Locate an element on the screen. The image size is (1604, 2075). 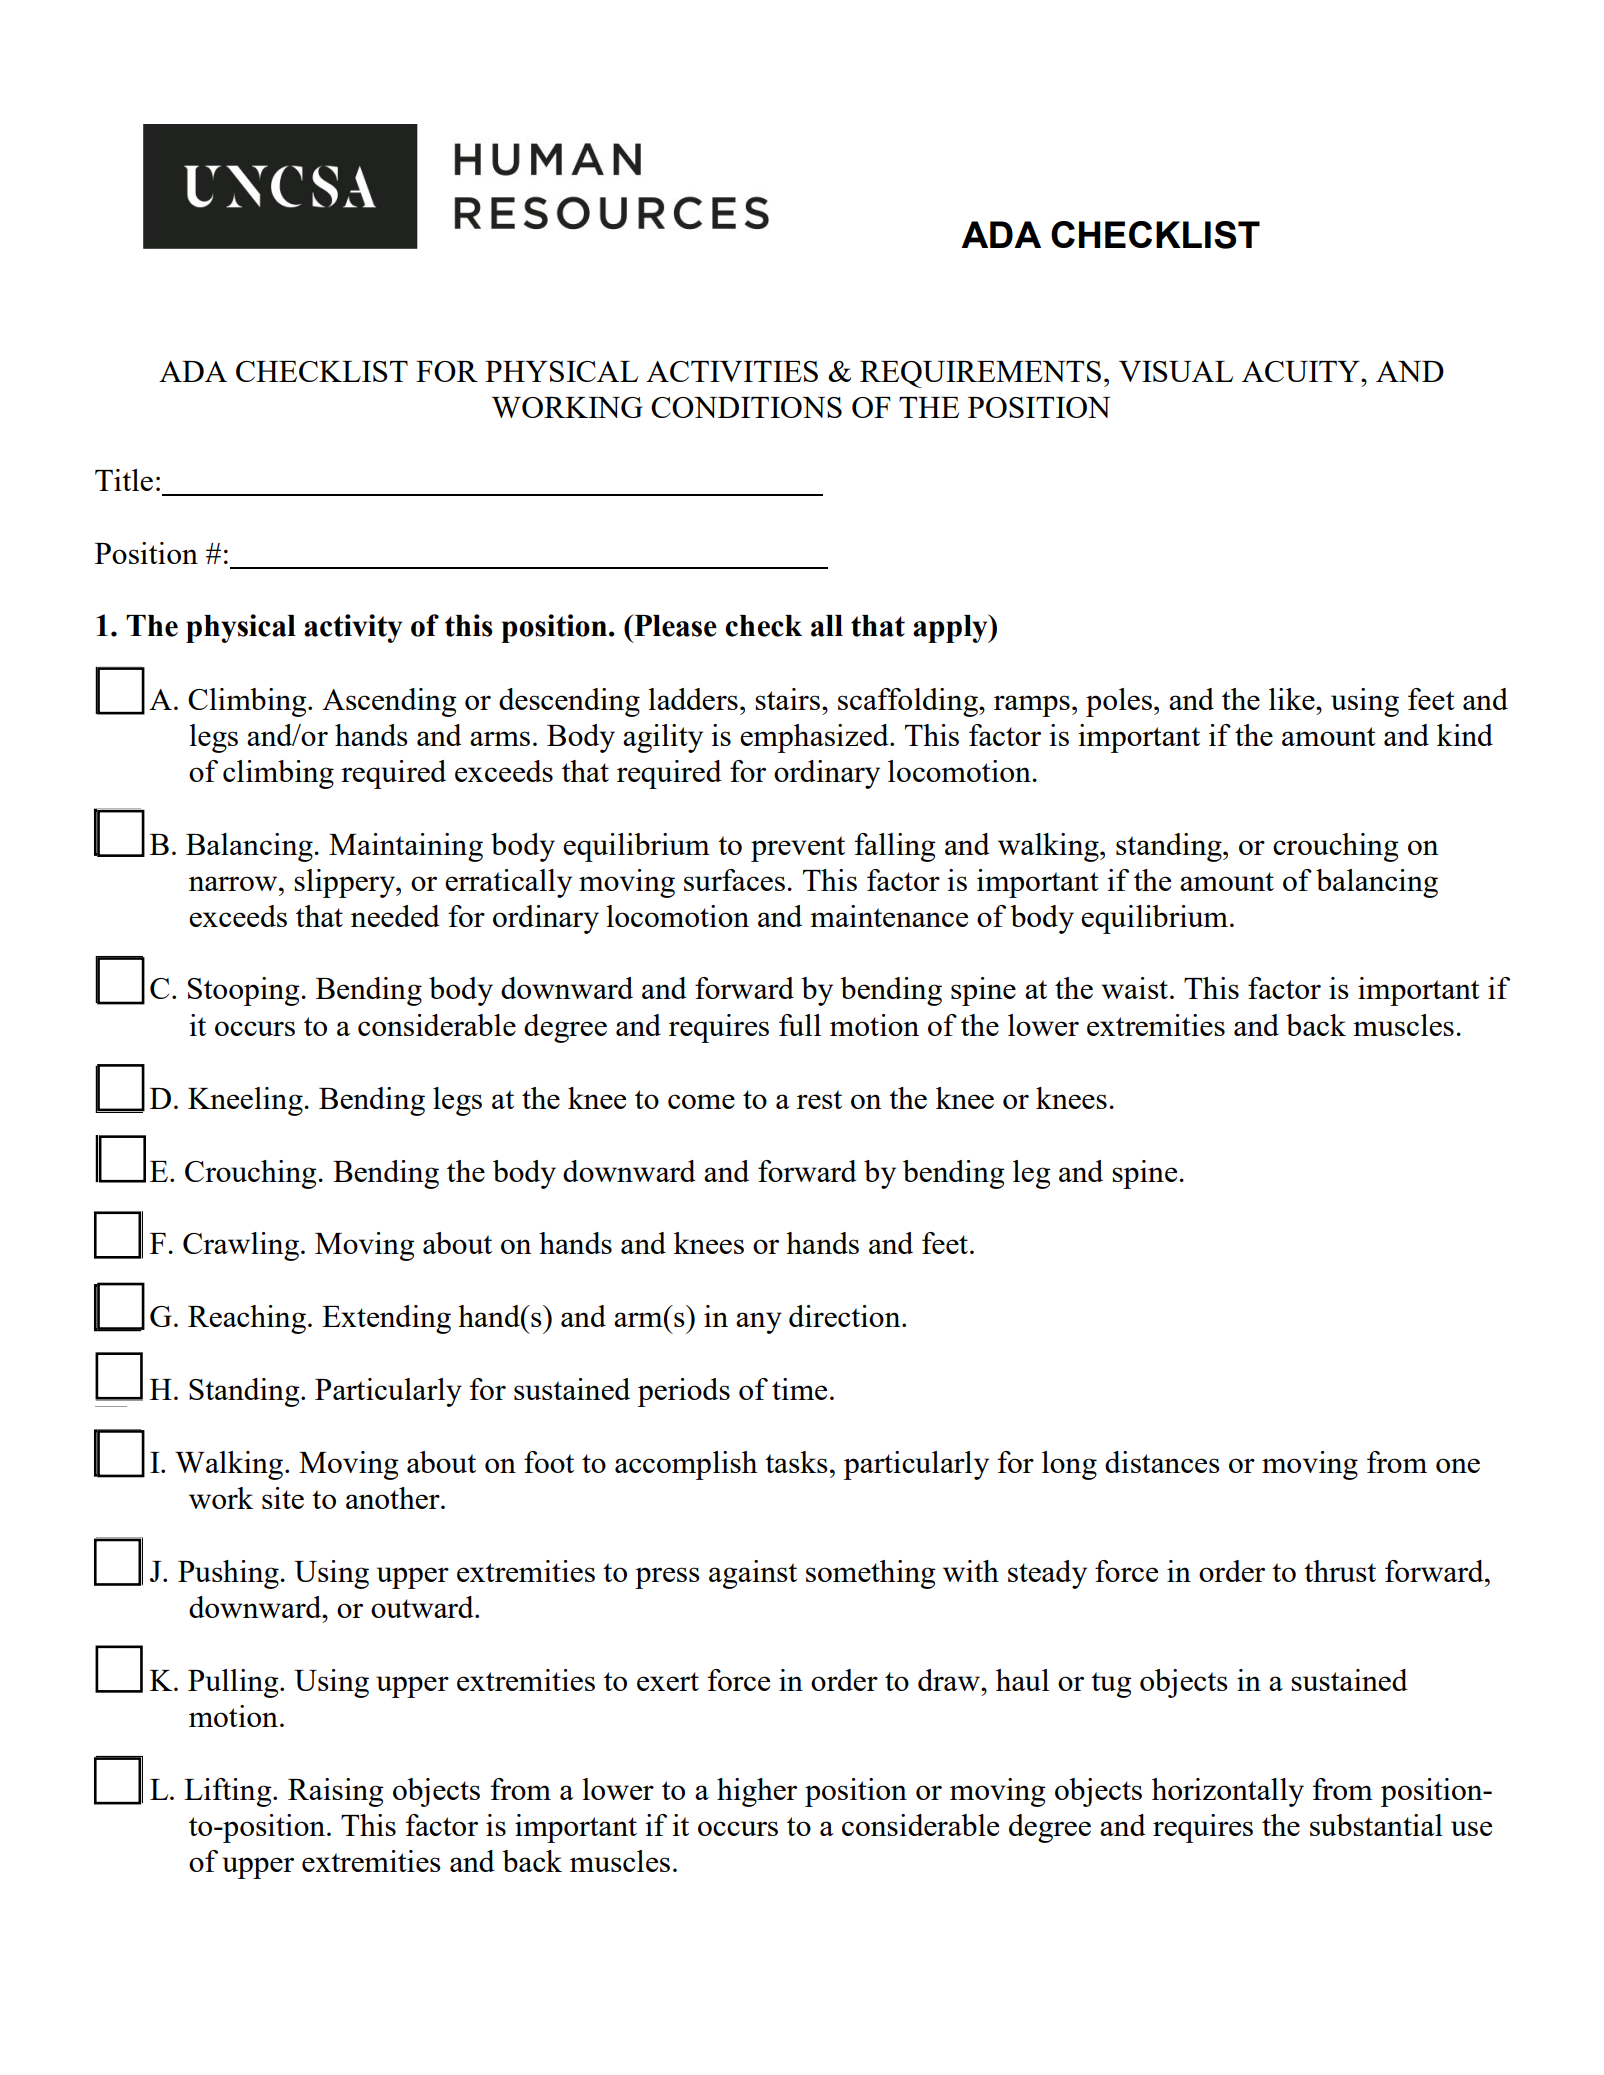
rest is located at coordinates (819, 1099).
